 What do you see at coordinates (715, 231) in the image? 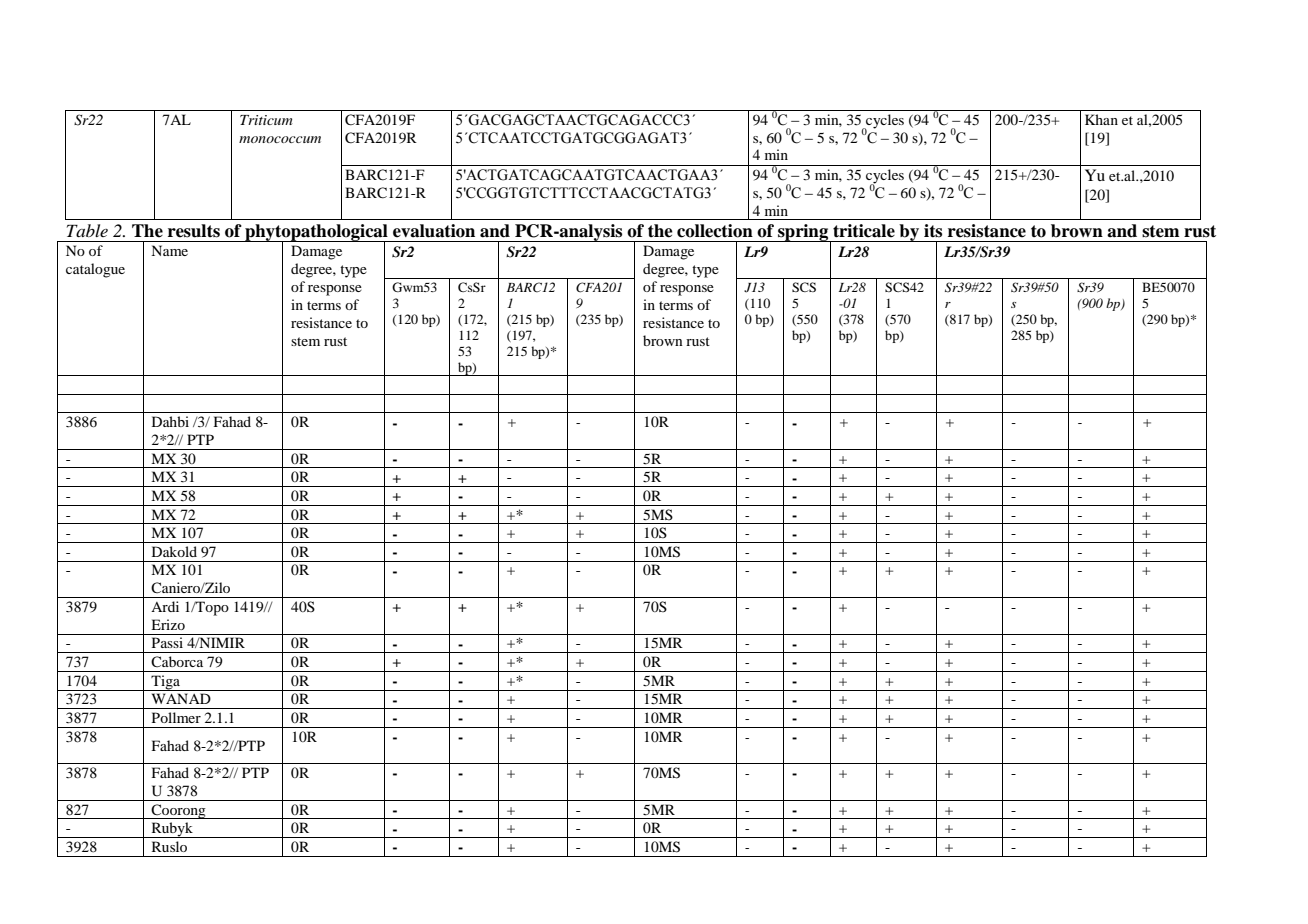
I see `collection` at bounding box center [715, 231].
